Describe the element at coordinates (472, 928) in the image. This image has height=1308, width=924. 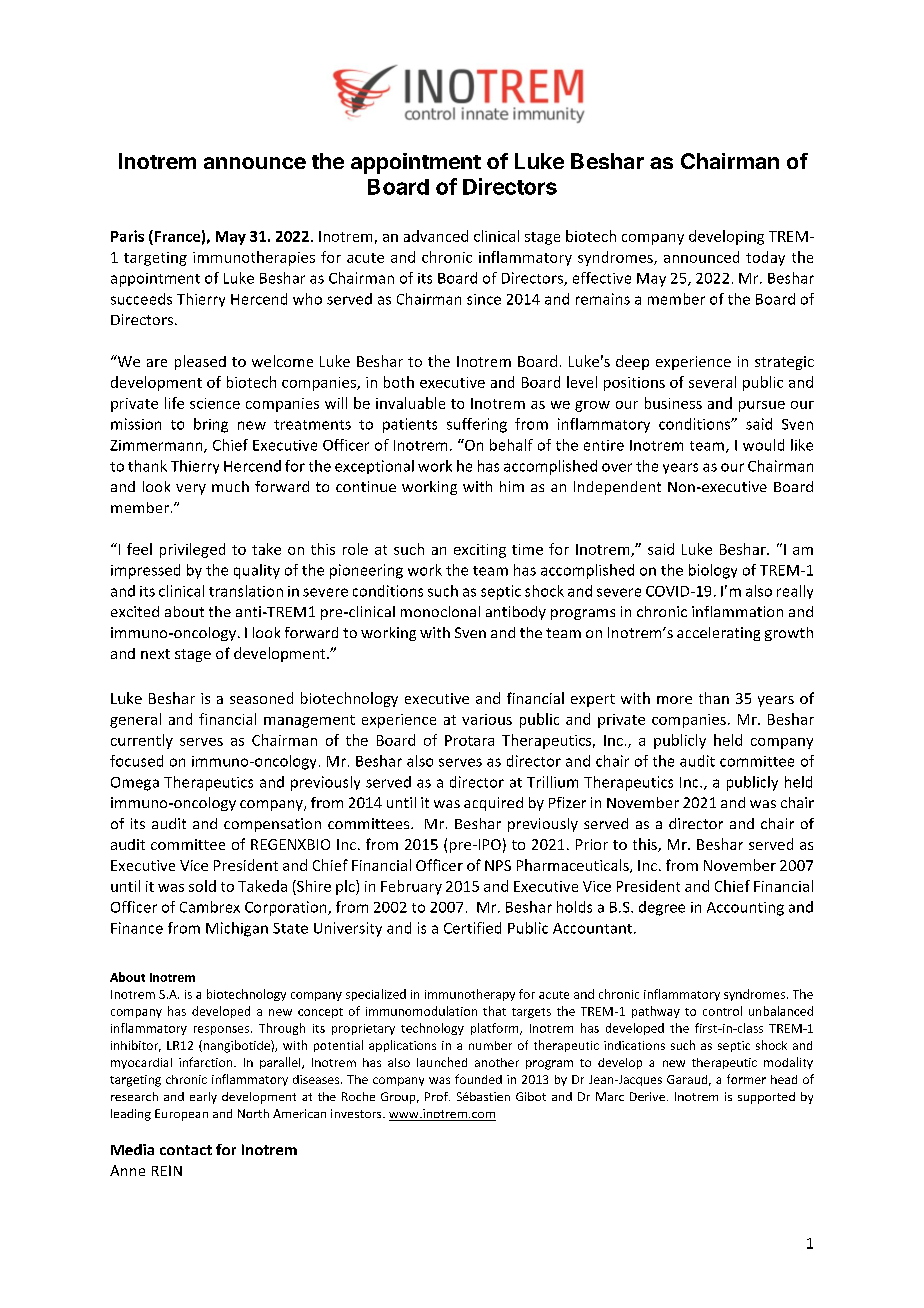
I see `Certified` at that location.
